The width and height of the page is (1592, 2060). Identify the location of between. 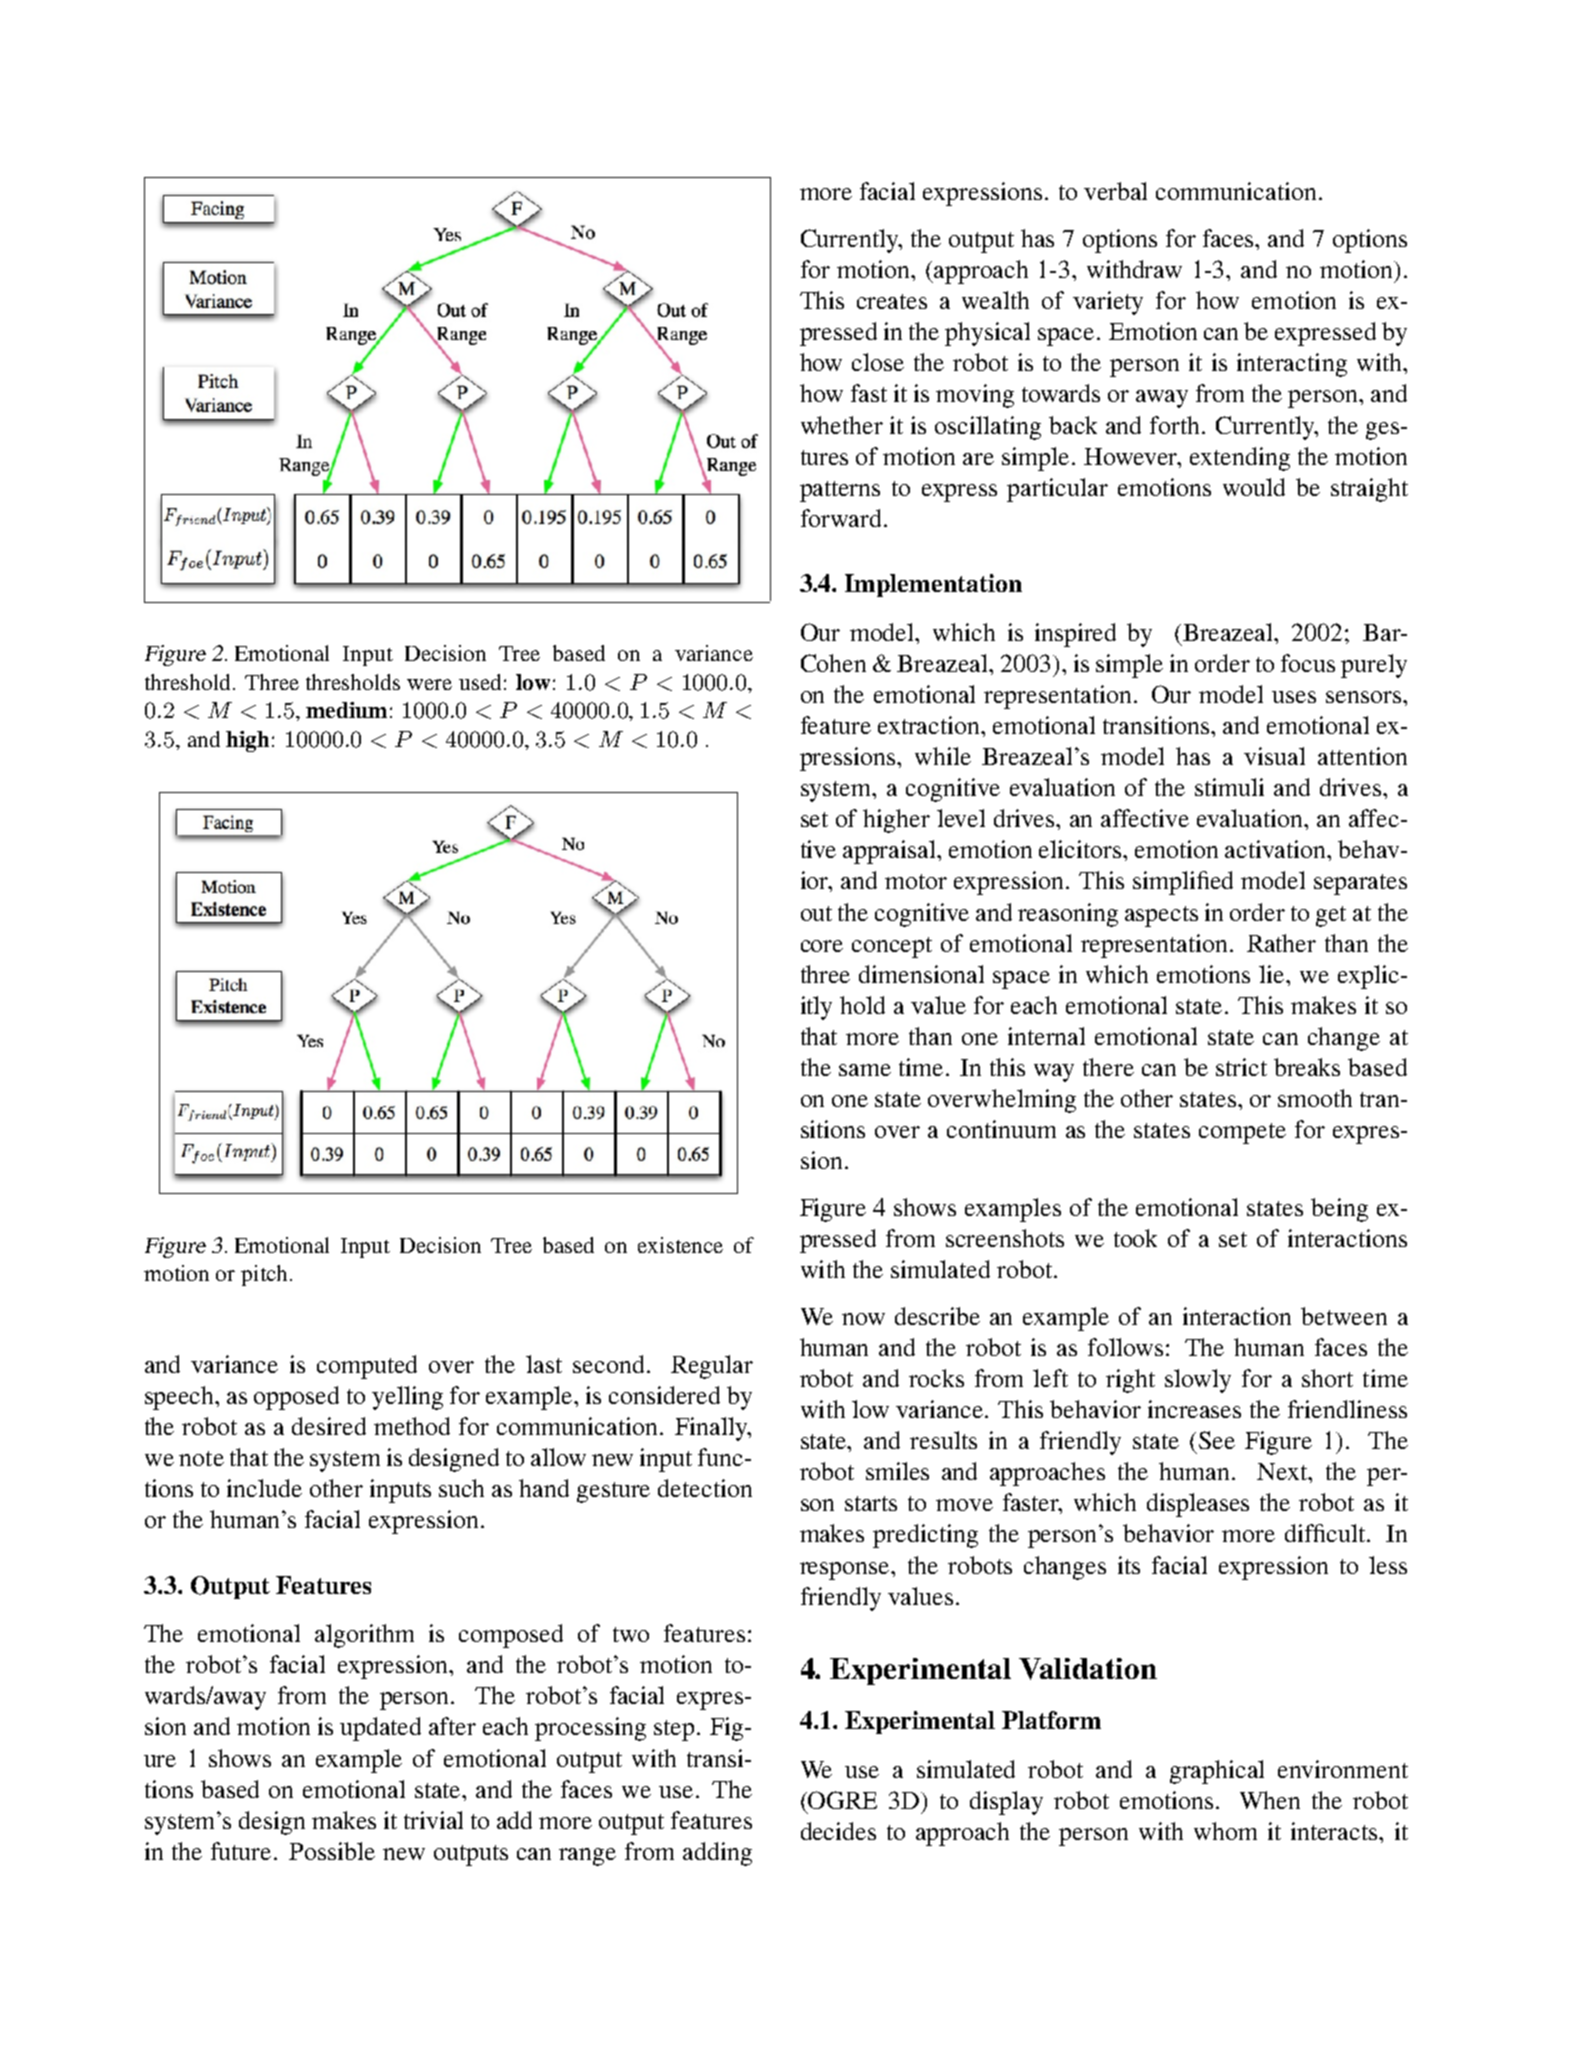
(1344, 1316).
